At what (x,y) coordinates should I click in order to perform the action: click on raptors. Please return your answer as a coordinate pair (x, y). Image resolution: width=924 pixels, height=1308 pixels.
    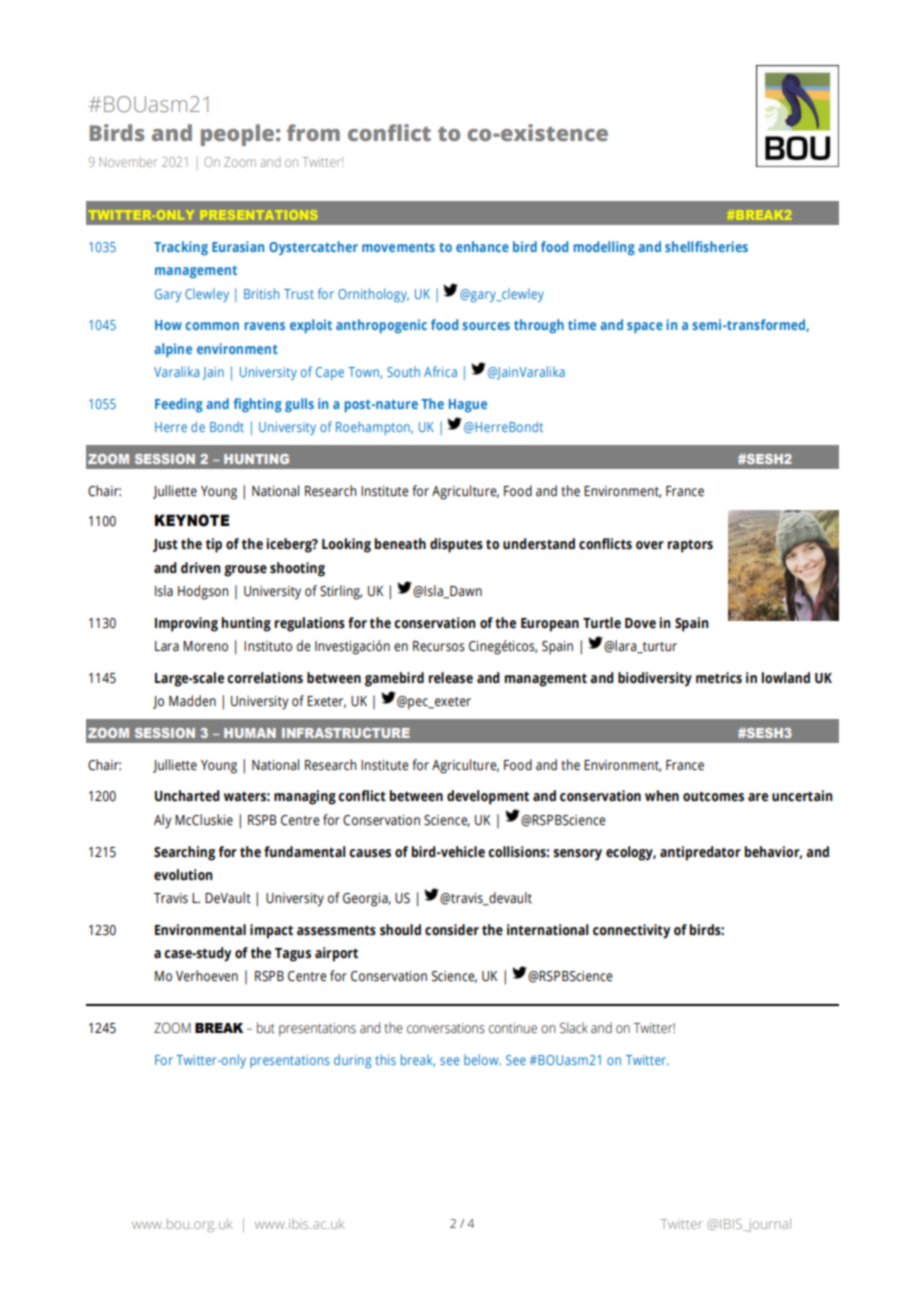
    Looking at the image, I should click on (690, 546).
